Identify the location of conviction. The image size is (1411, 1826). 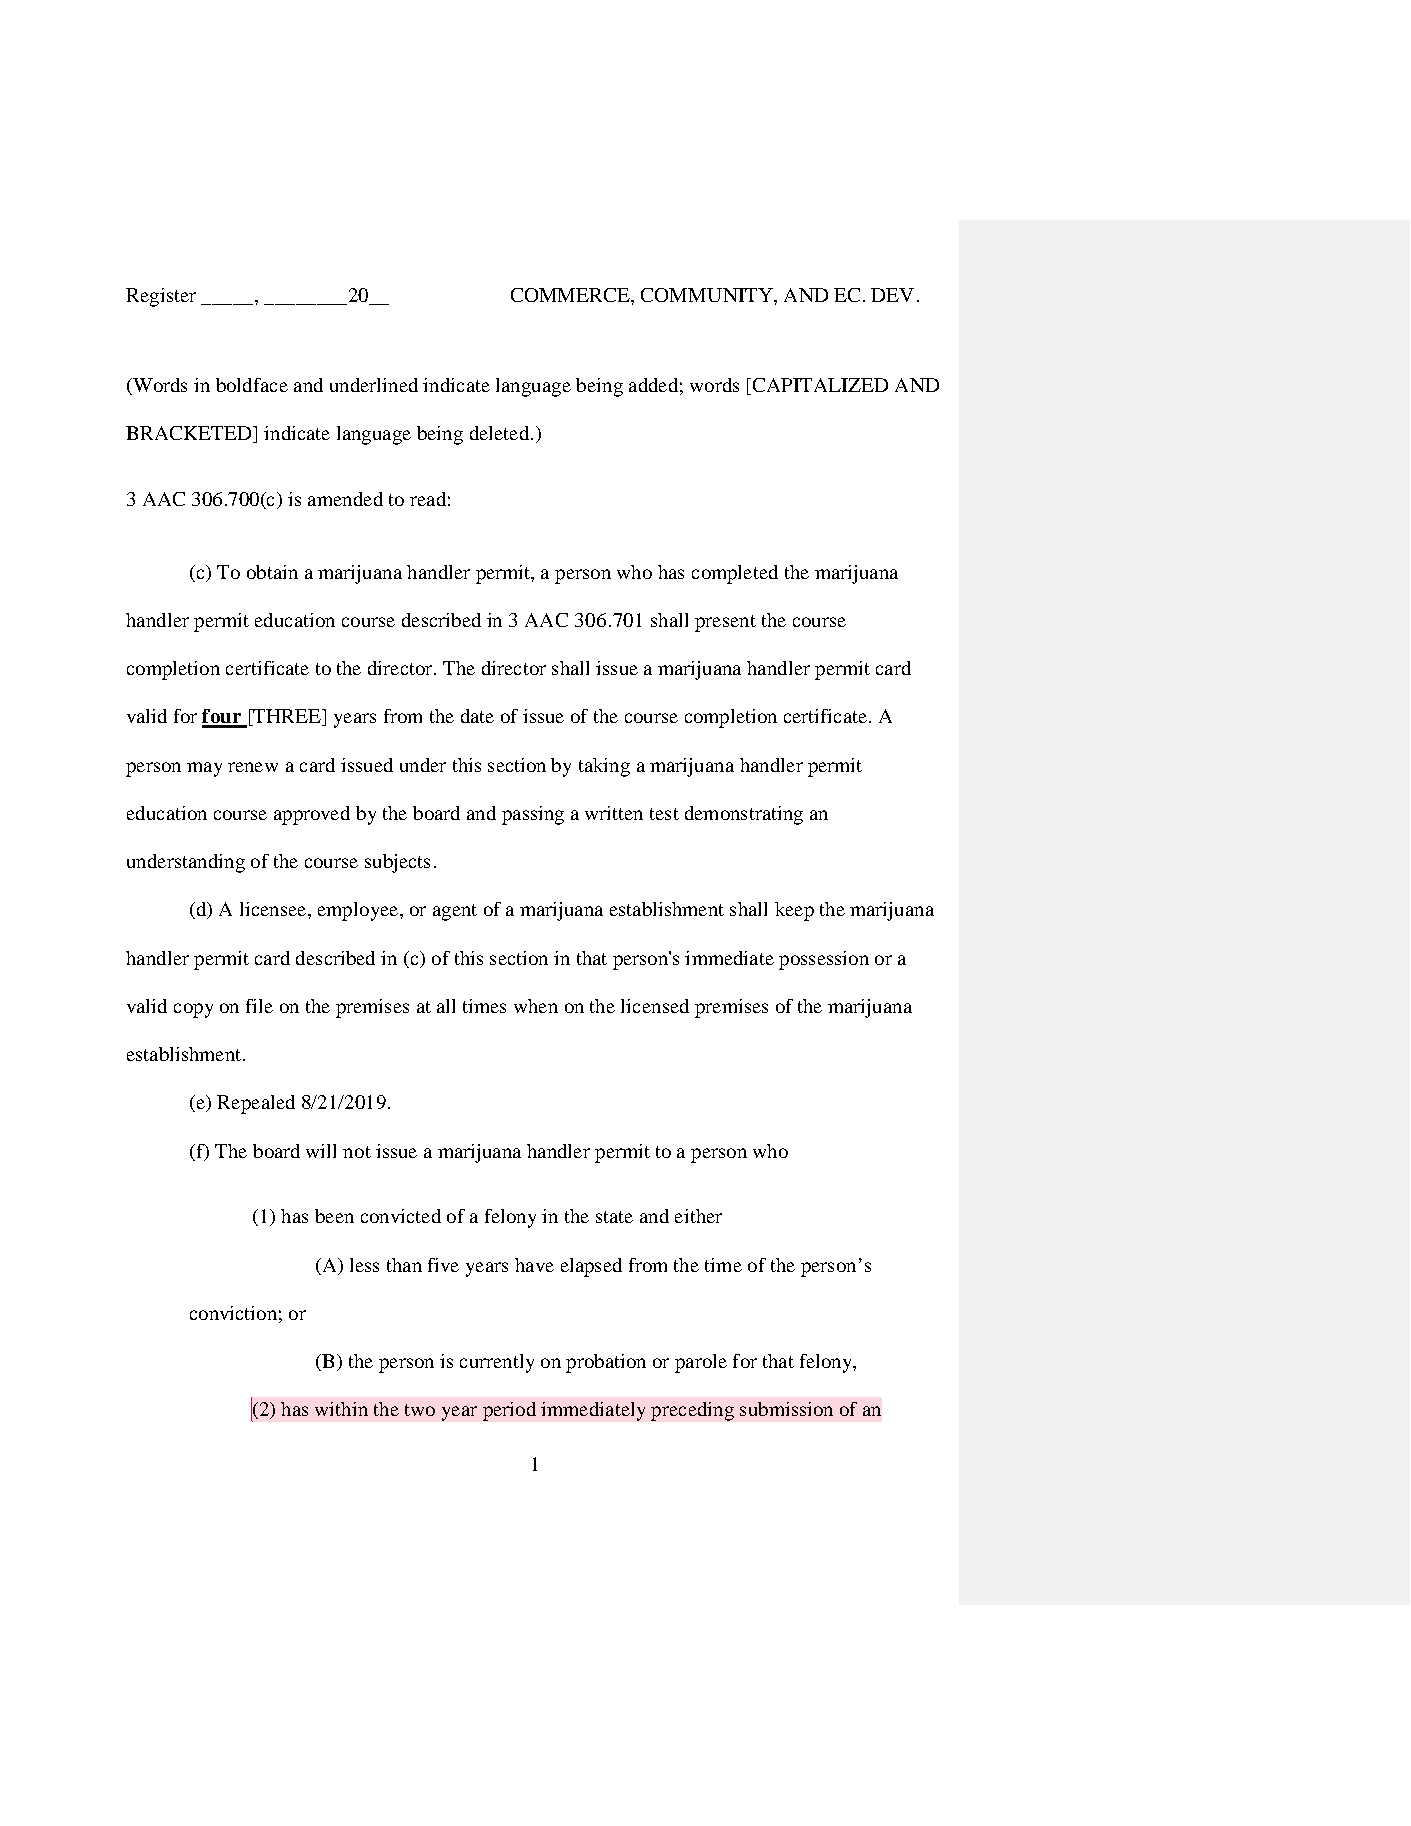
(233, 1313).
